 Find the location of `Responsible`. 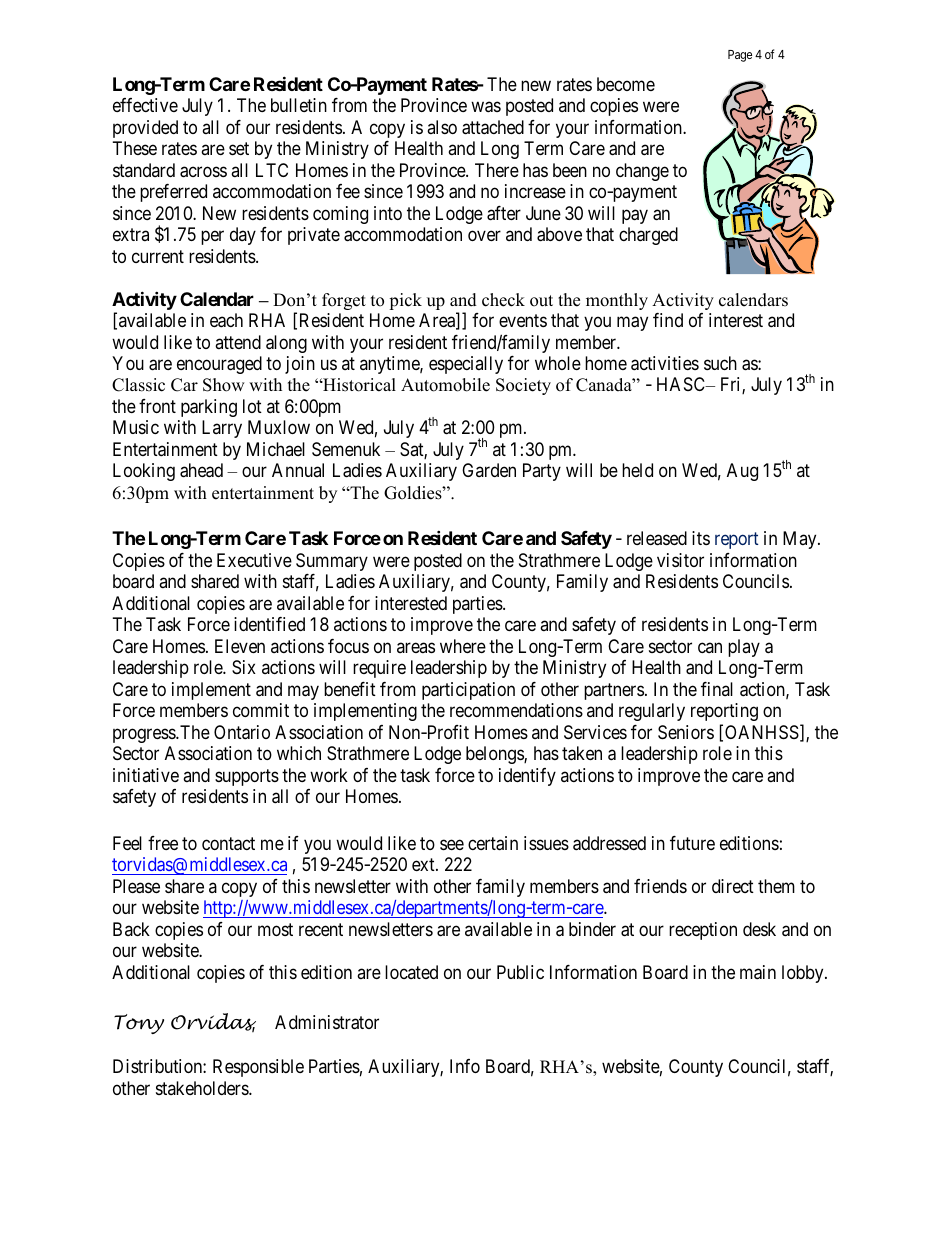

Responsible is located at coordinates (258, 1068).
